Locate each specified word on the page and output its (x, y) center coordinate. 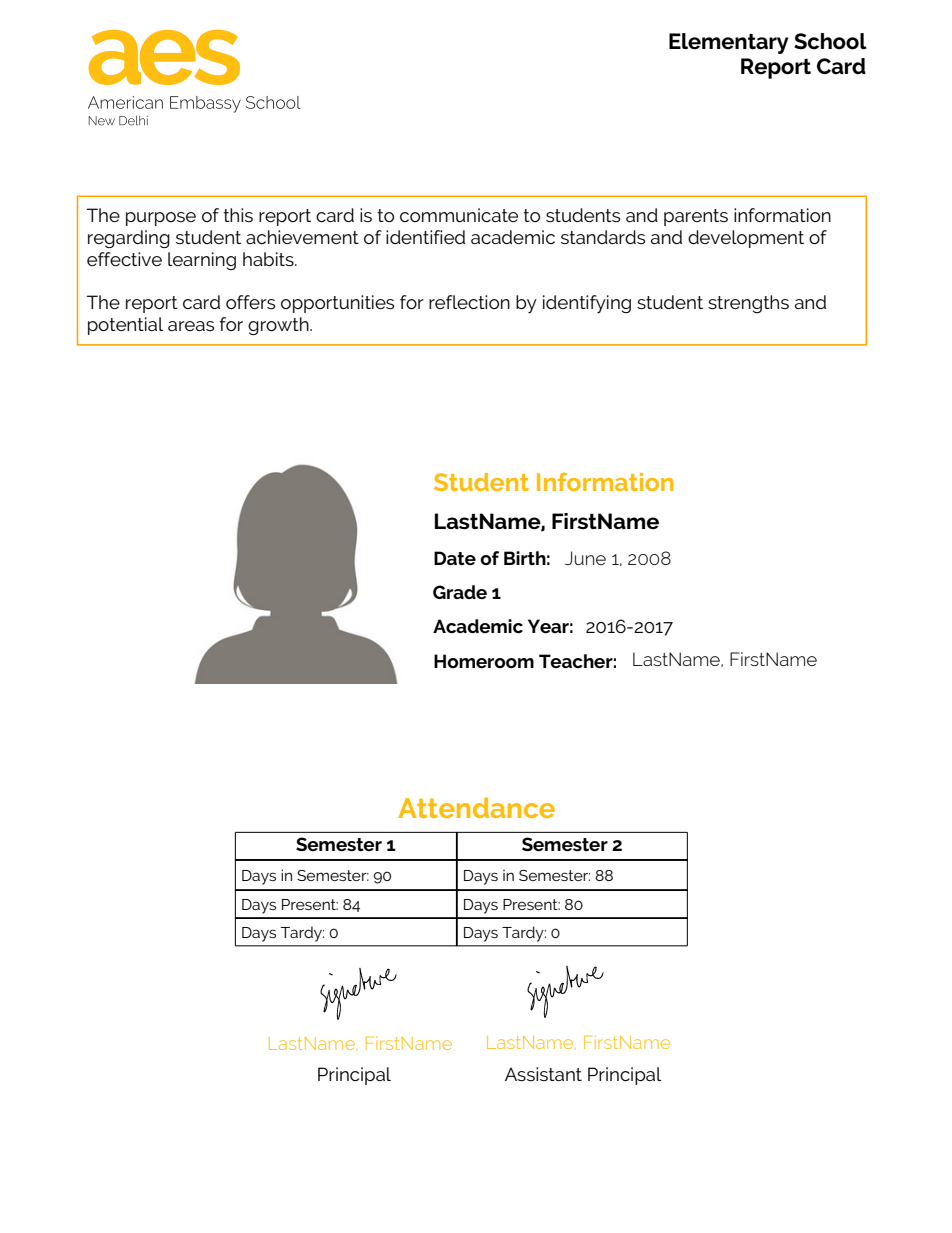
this (238, 215)
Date (455, 558)
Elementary (729, 43)
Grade (460, 592)
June (585, 558)
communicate (459, 215)
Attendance (476, 807)
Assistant (543, 1074)
